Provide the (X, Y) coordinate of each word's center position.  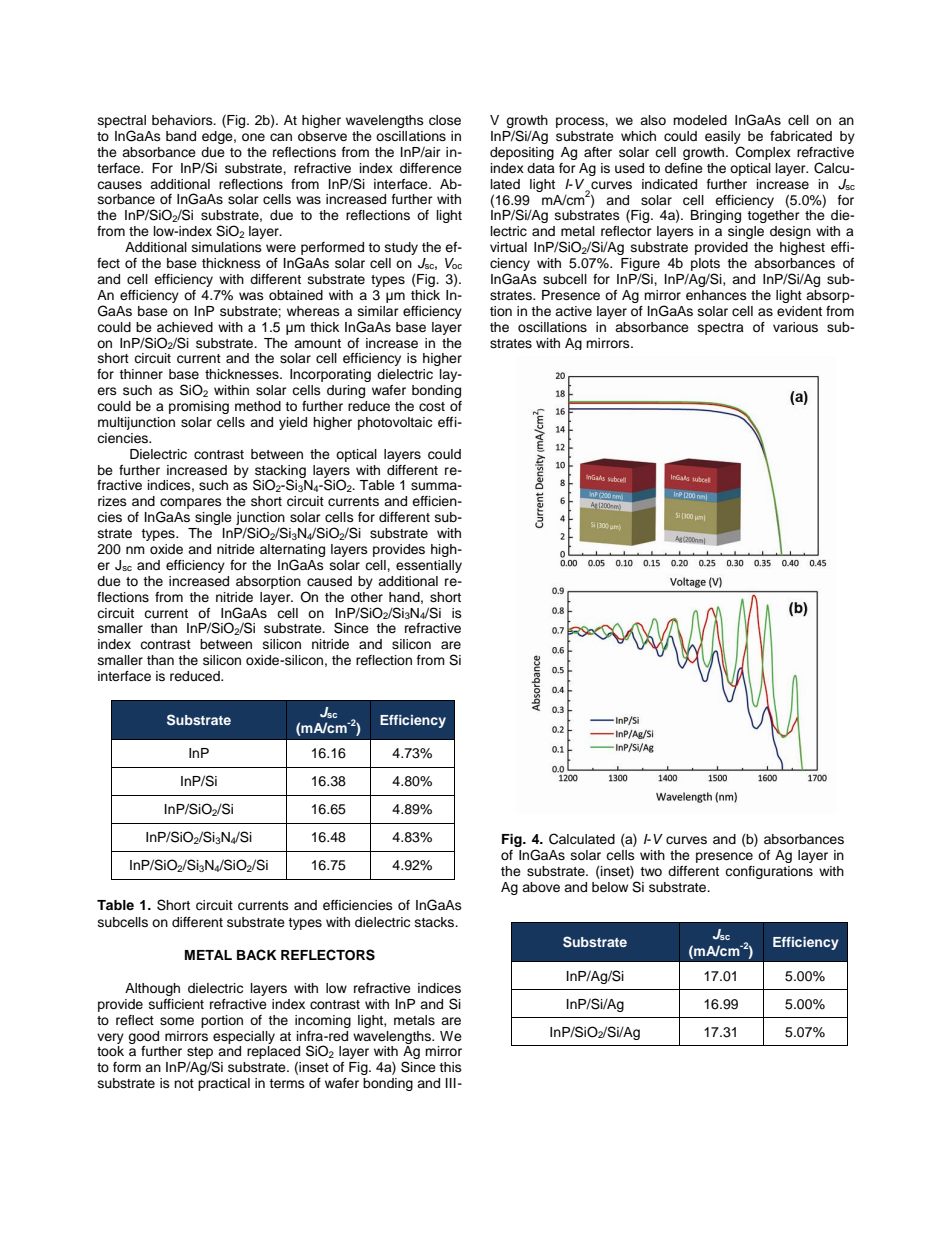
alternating (292, 552)
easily (723, 137)
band (181, 136)
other (367, 597)
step (201, 1054)
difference (431, 168)
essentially (429, 566)
